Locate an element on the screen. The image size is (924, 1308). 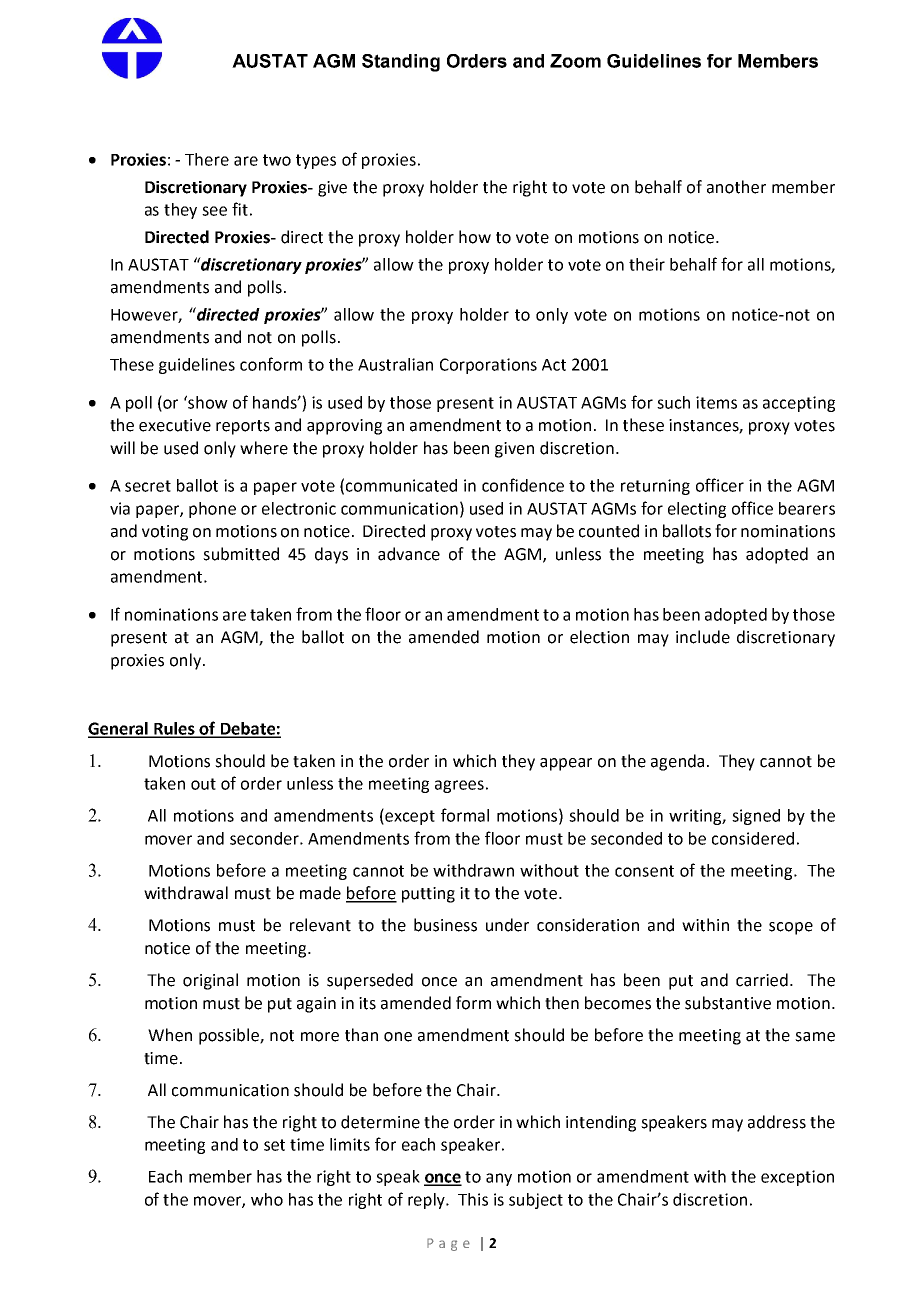
Standing is located at coordinates (401, 63).
